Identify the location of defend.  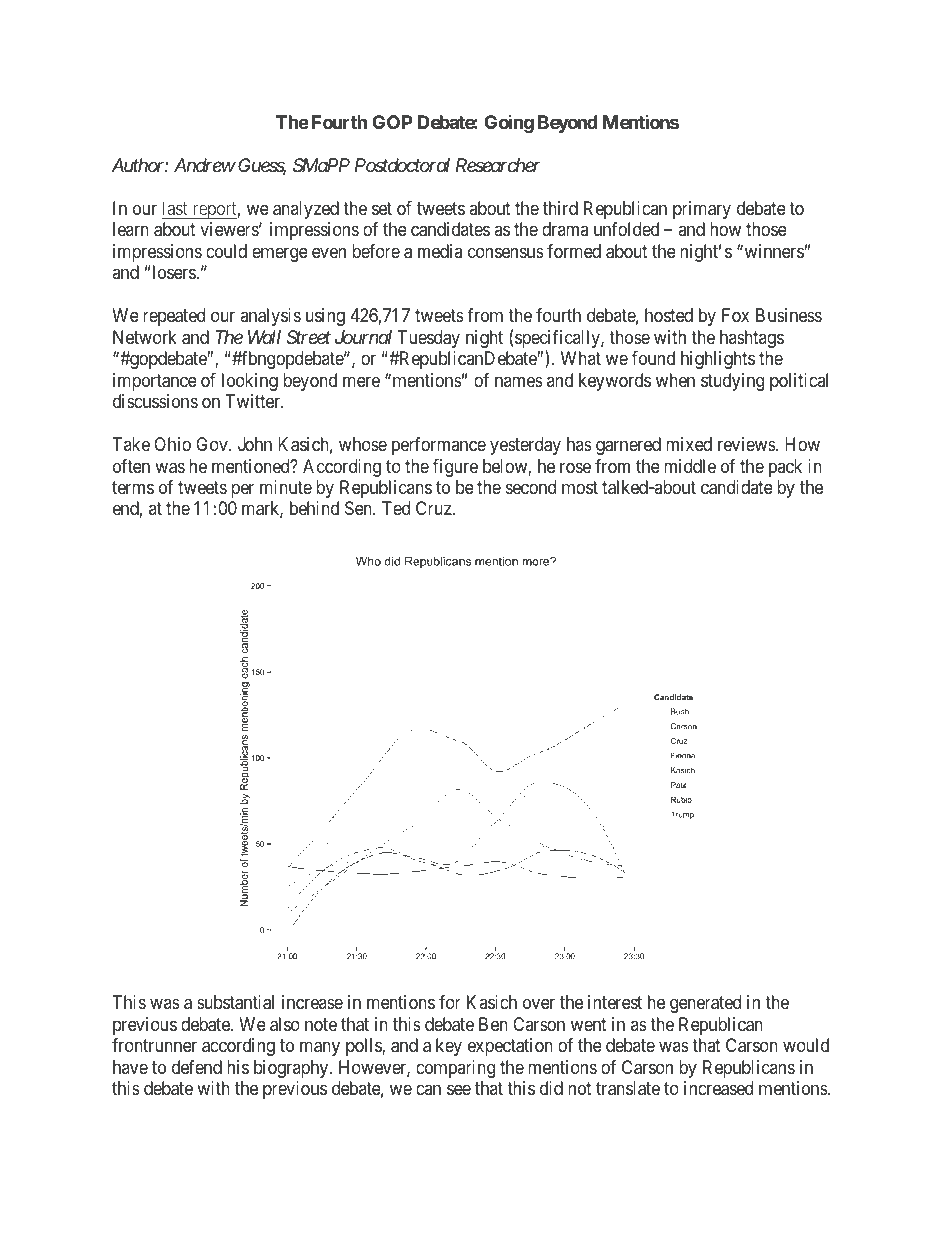
(197, 1067).
